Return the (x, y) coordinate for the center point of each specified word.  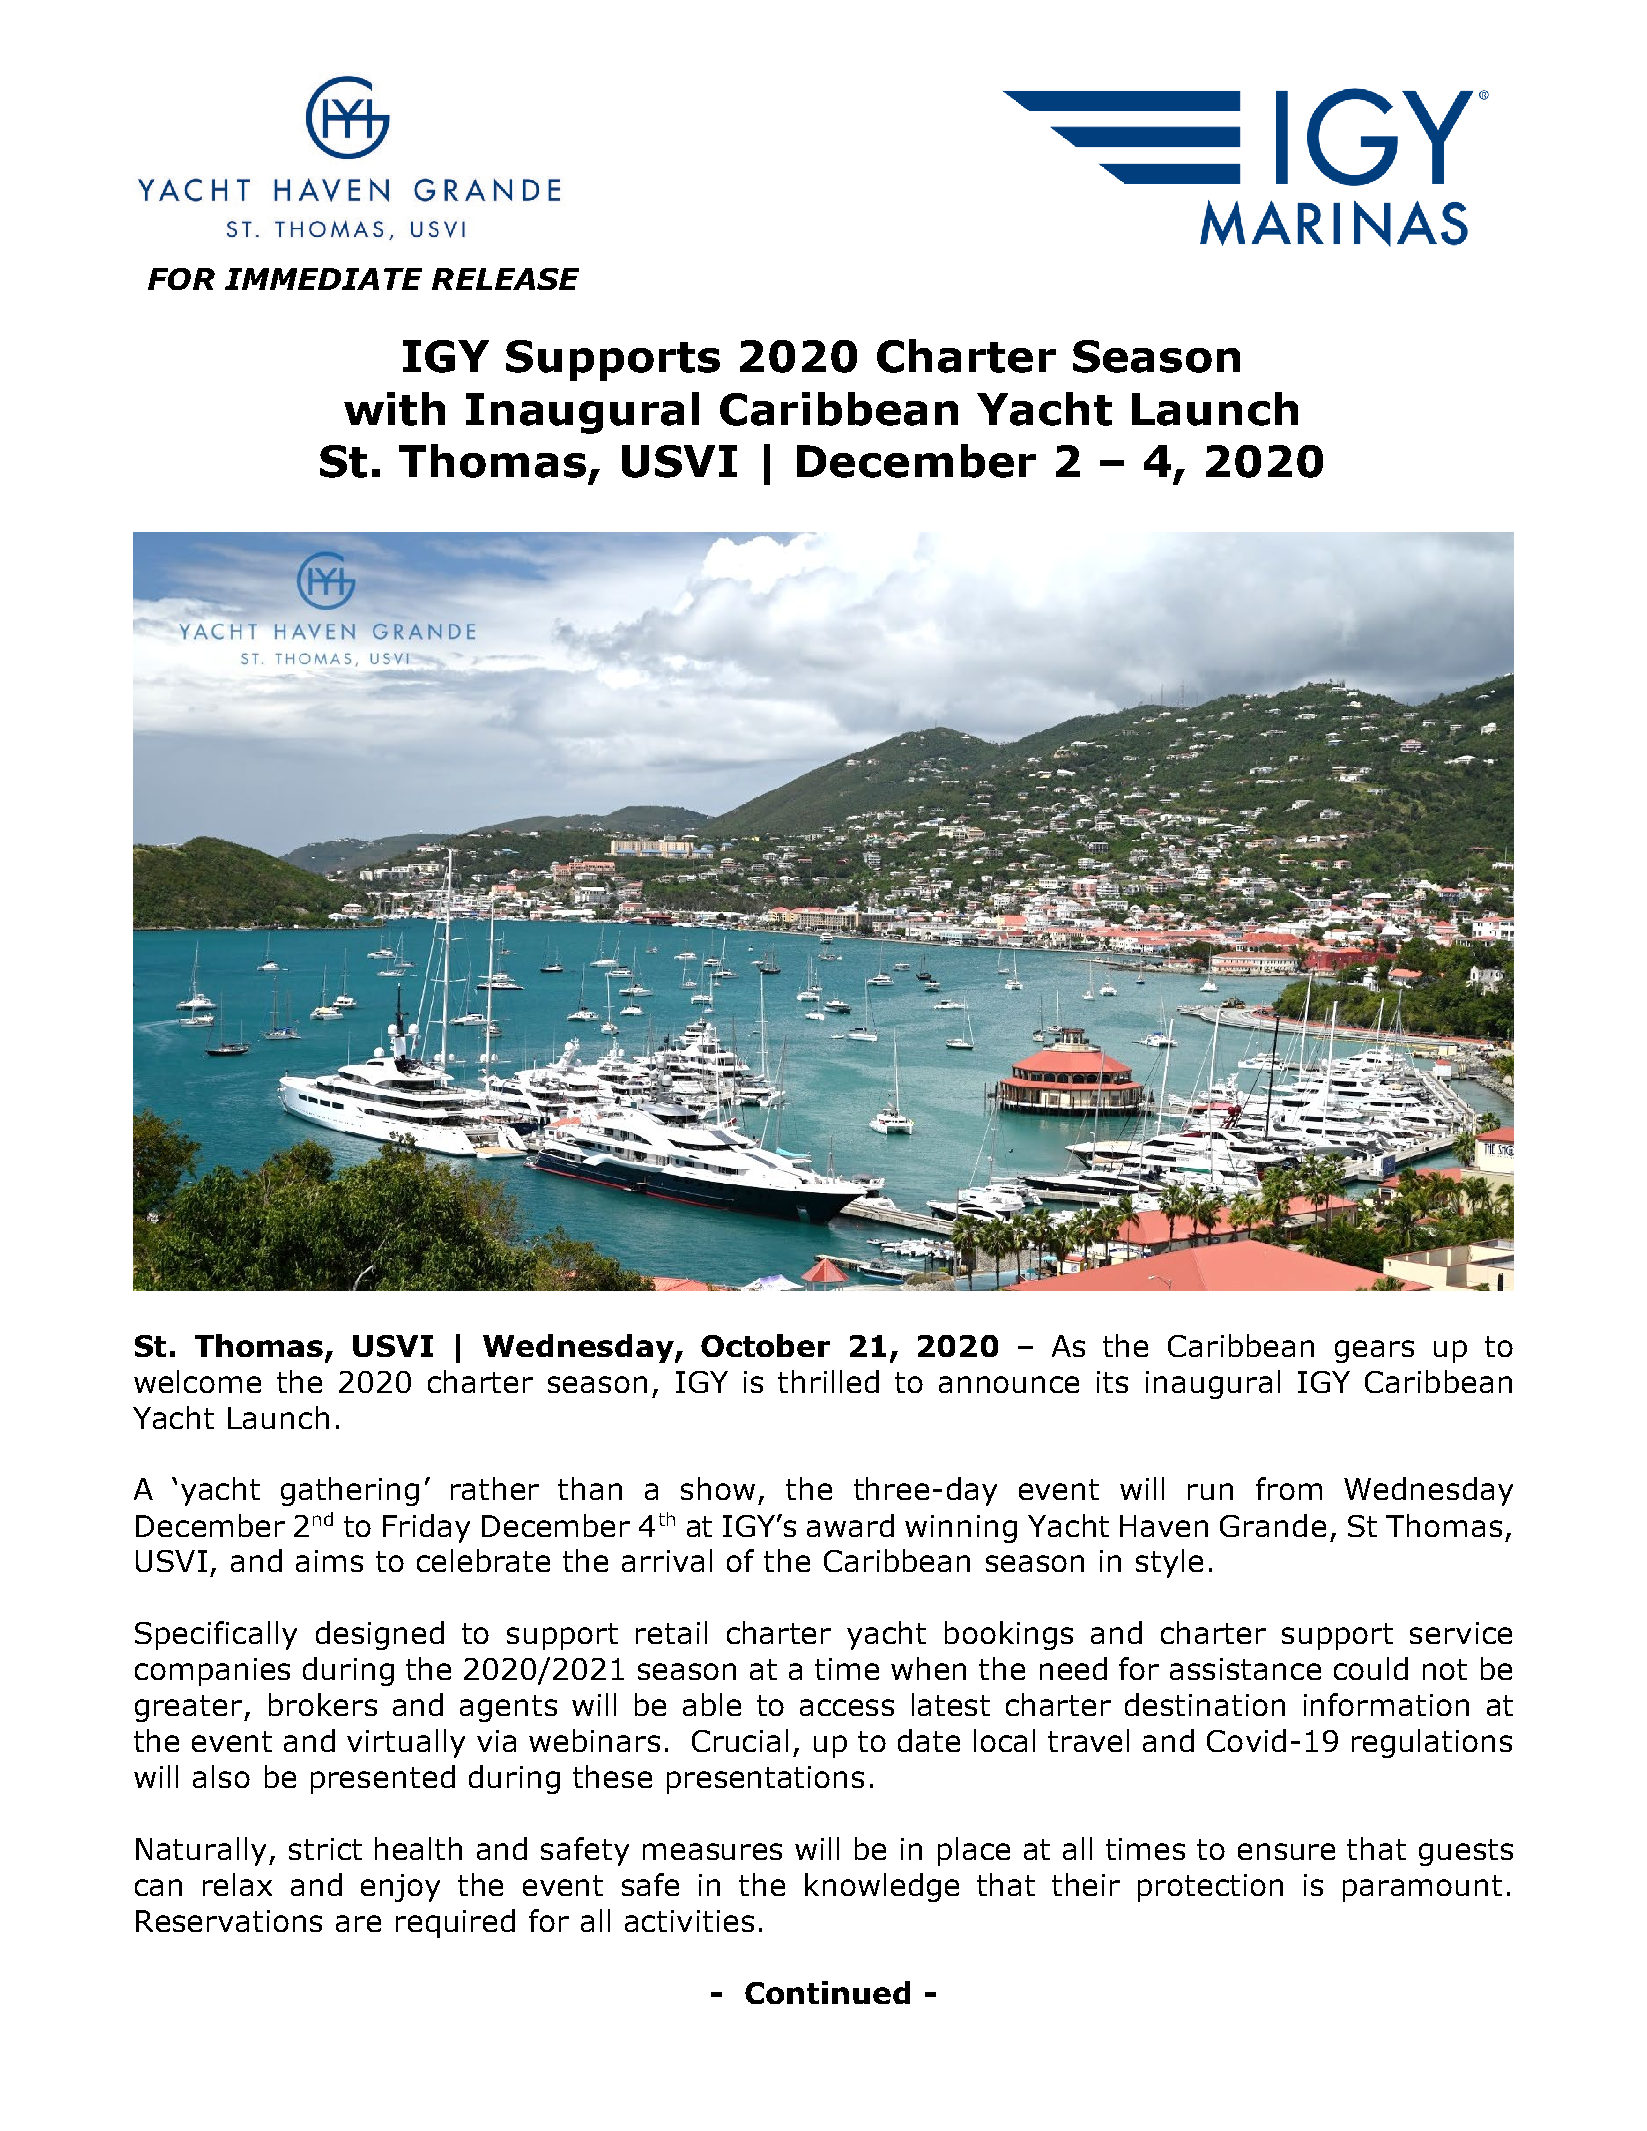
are (358, 1923)
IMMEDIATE (323, 279)
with (394, 409)
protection (1210, 1888)
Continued (827, 1992)
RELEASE (505, 279)
